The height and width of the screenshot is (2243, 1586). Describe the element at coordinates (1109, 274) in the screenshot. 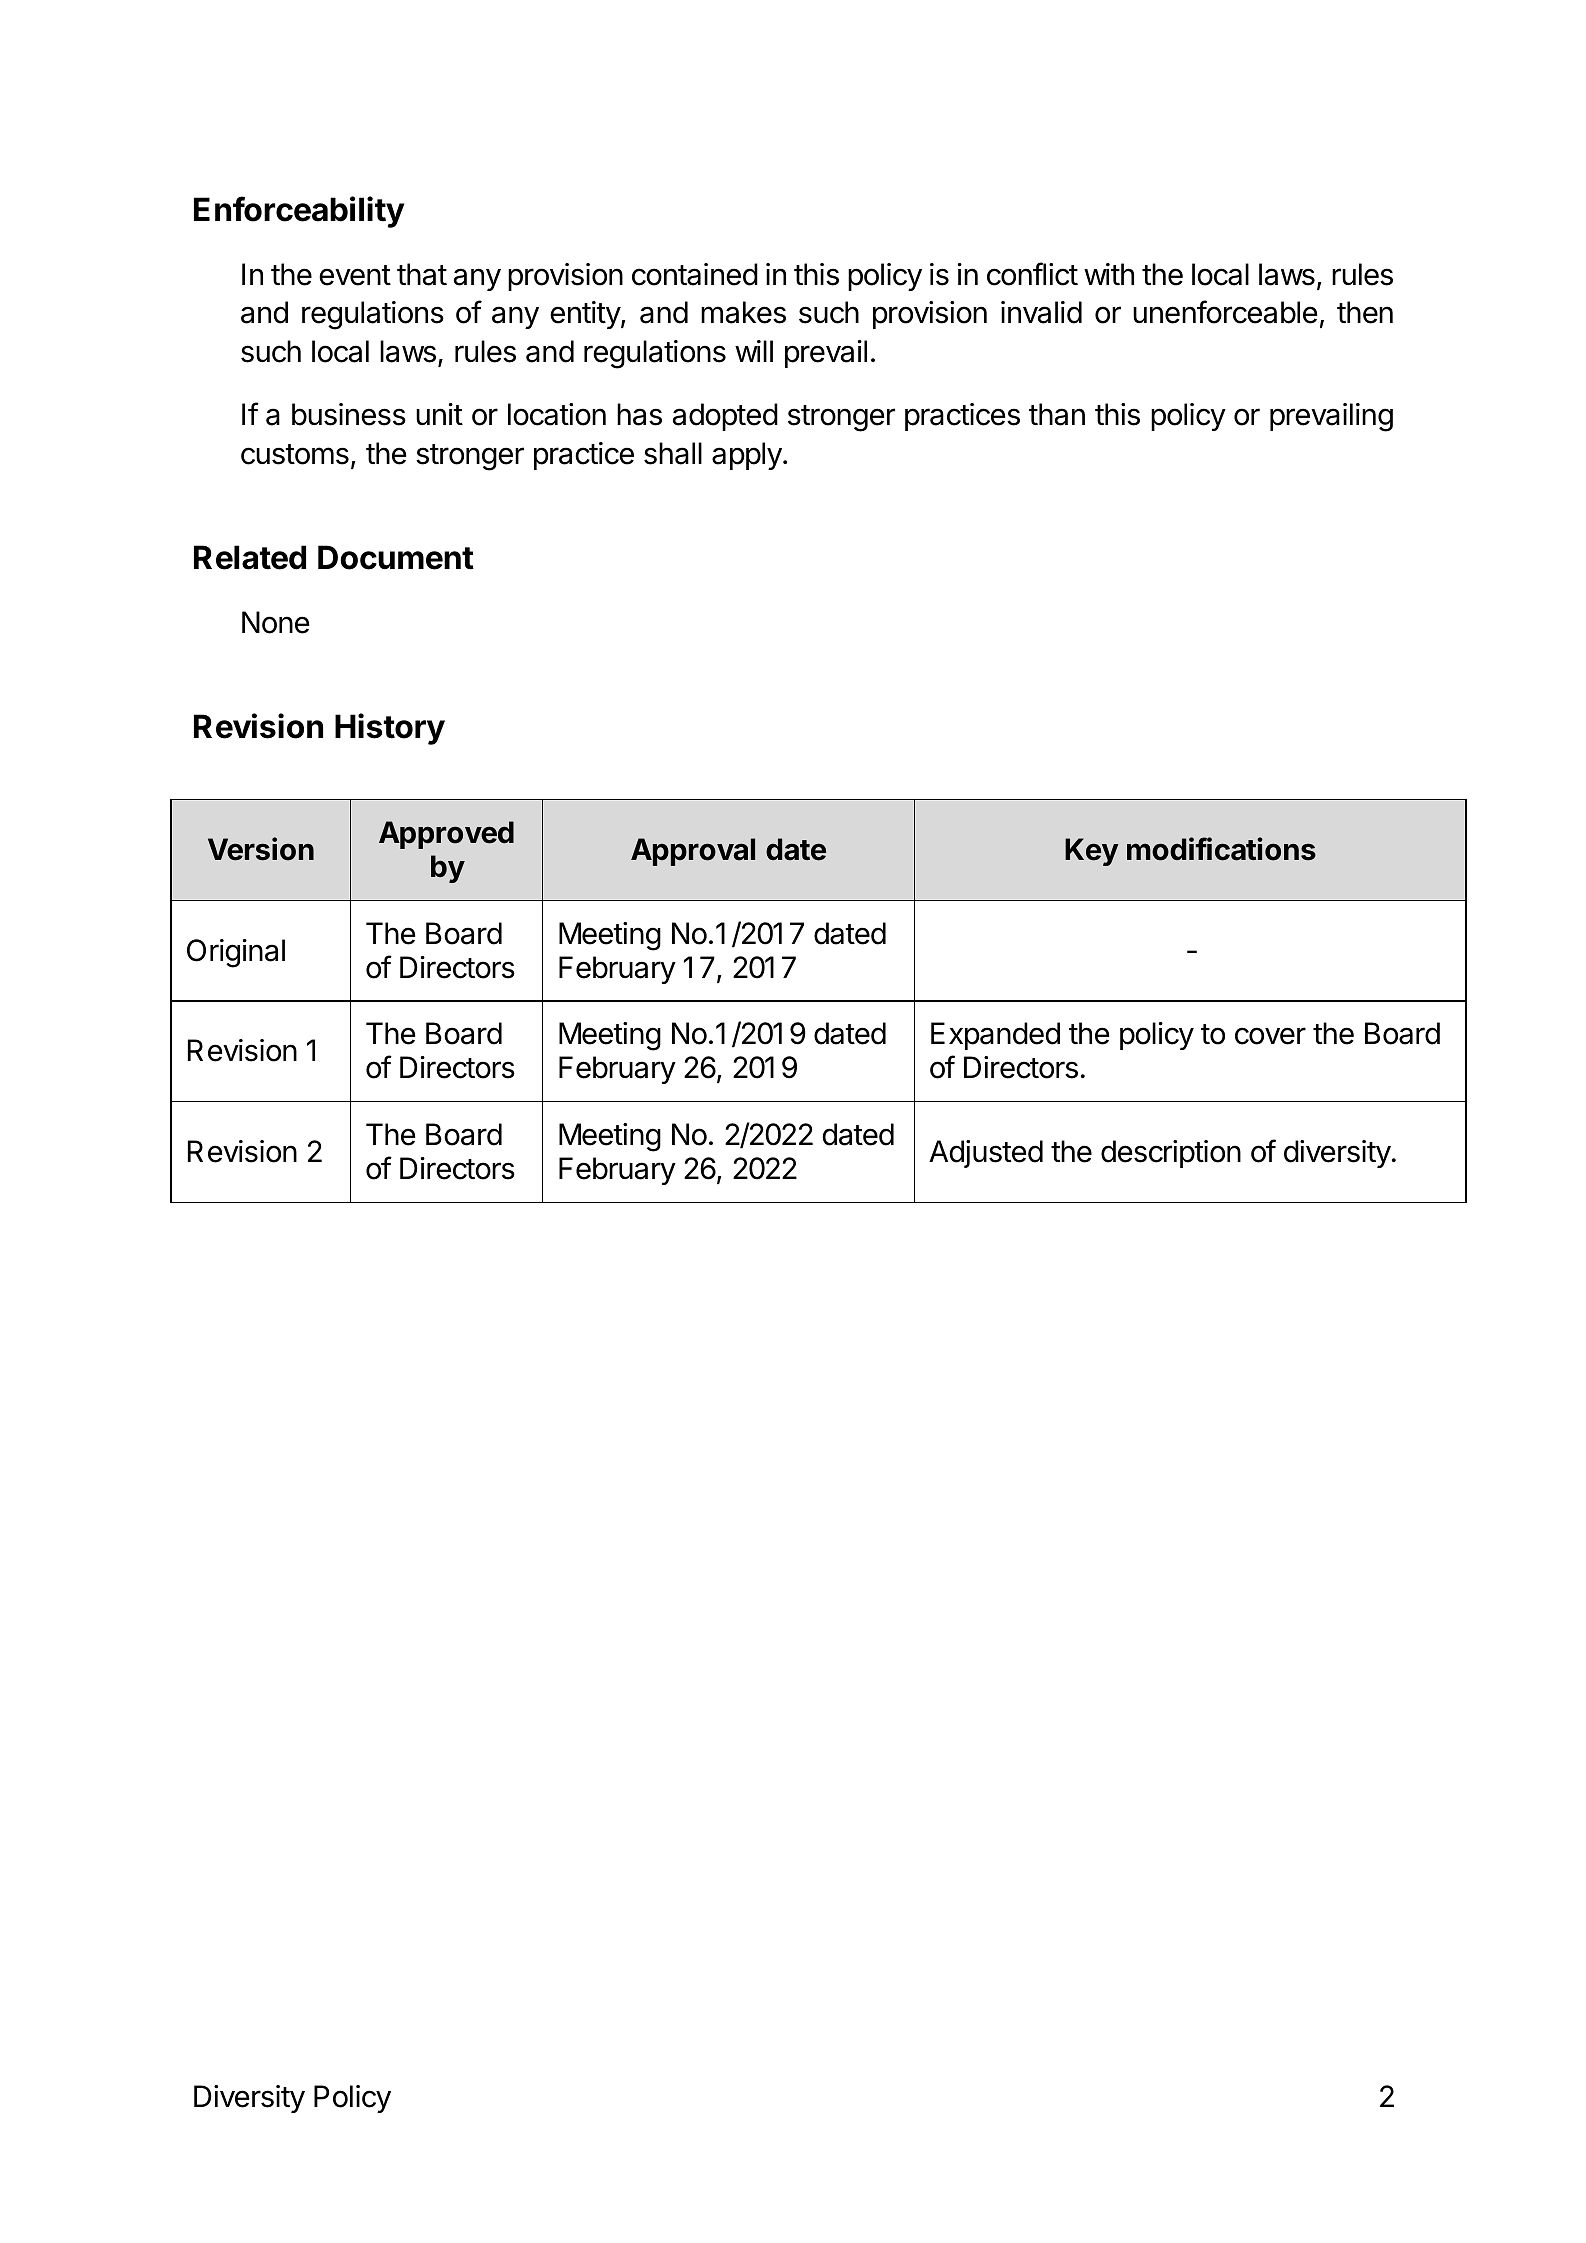

I see `with` at that location.
